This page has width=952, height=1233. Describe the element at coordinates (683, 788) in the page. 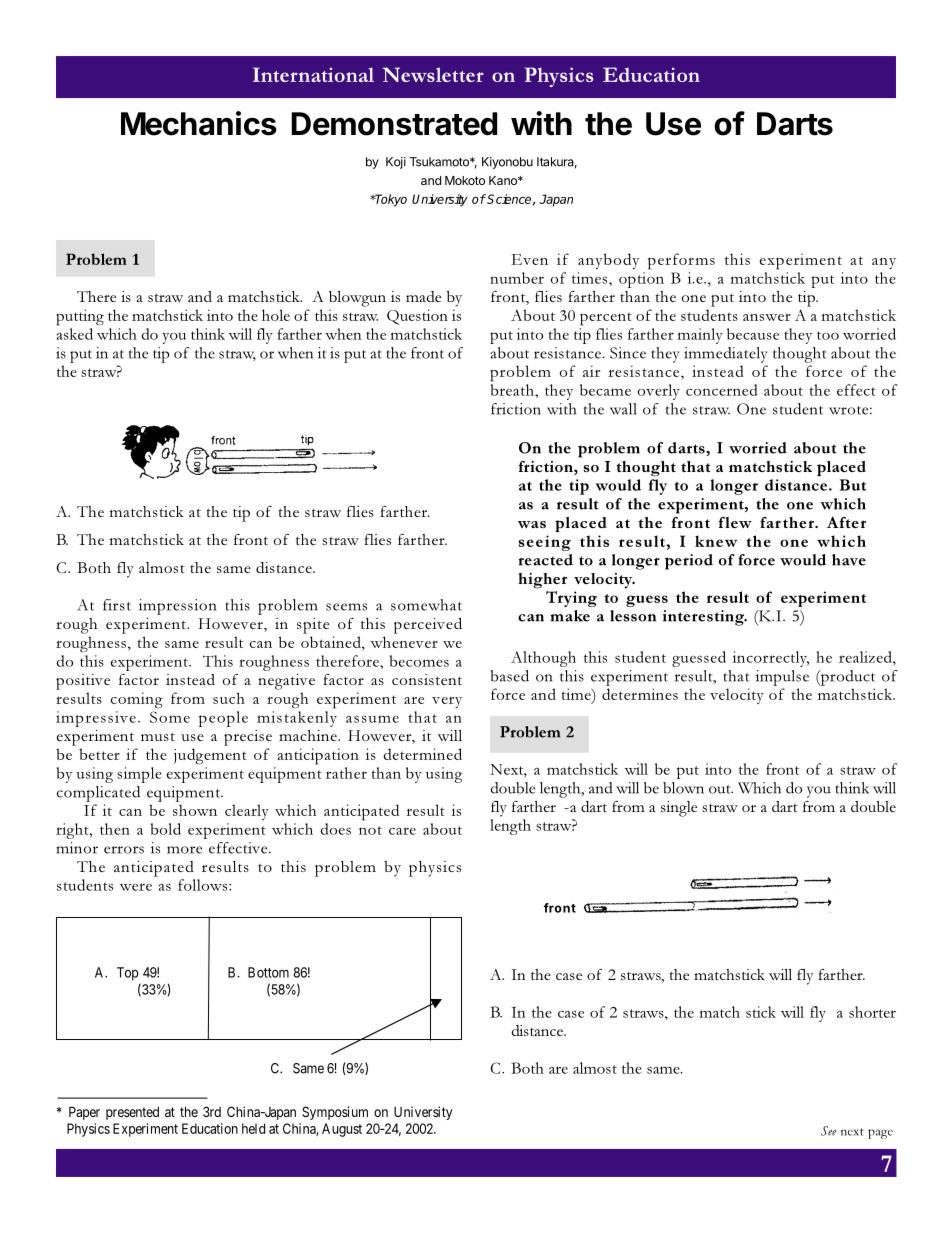

I see `blown` at that location.
